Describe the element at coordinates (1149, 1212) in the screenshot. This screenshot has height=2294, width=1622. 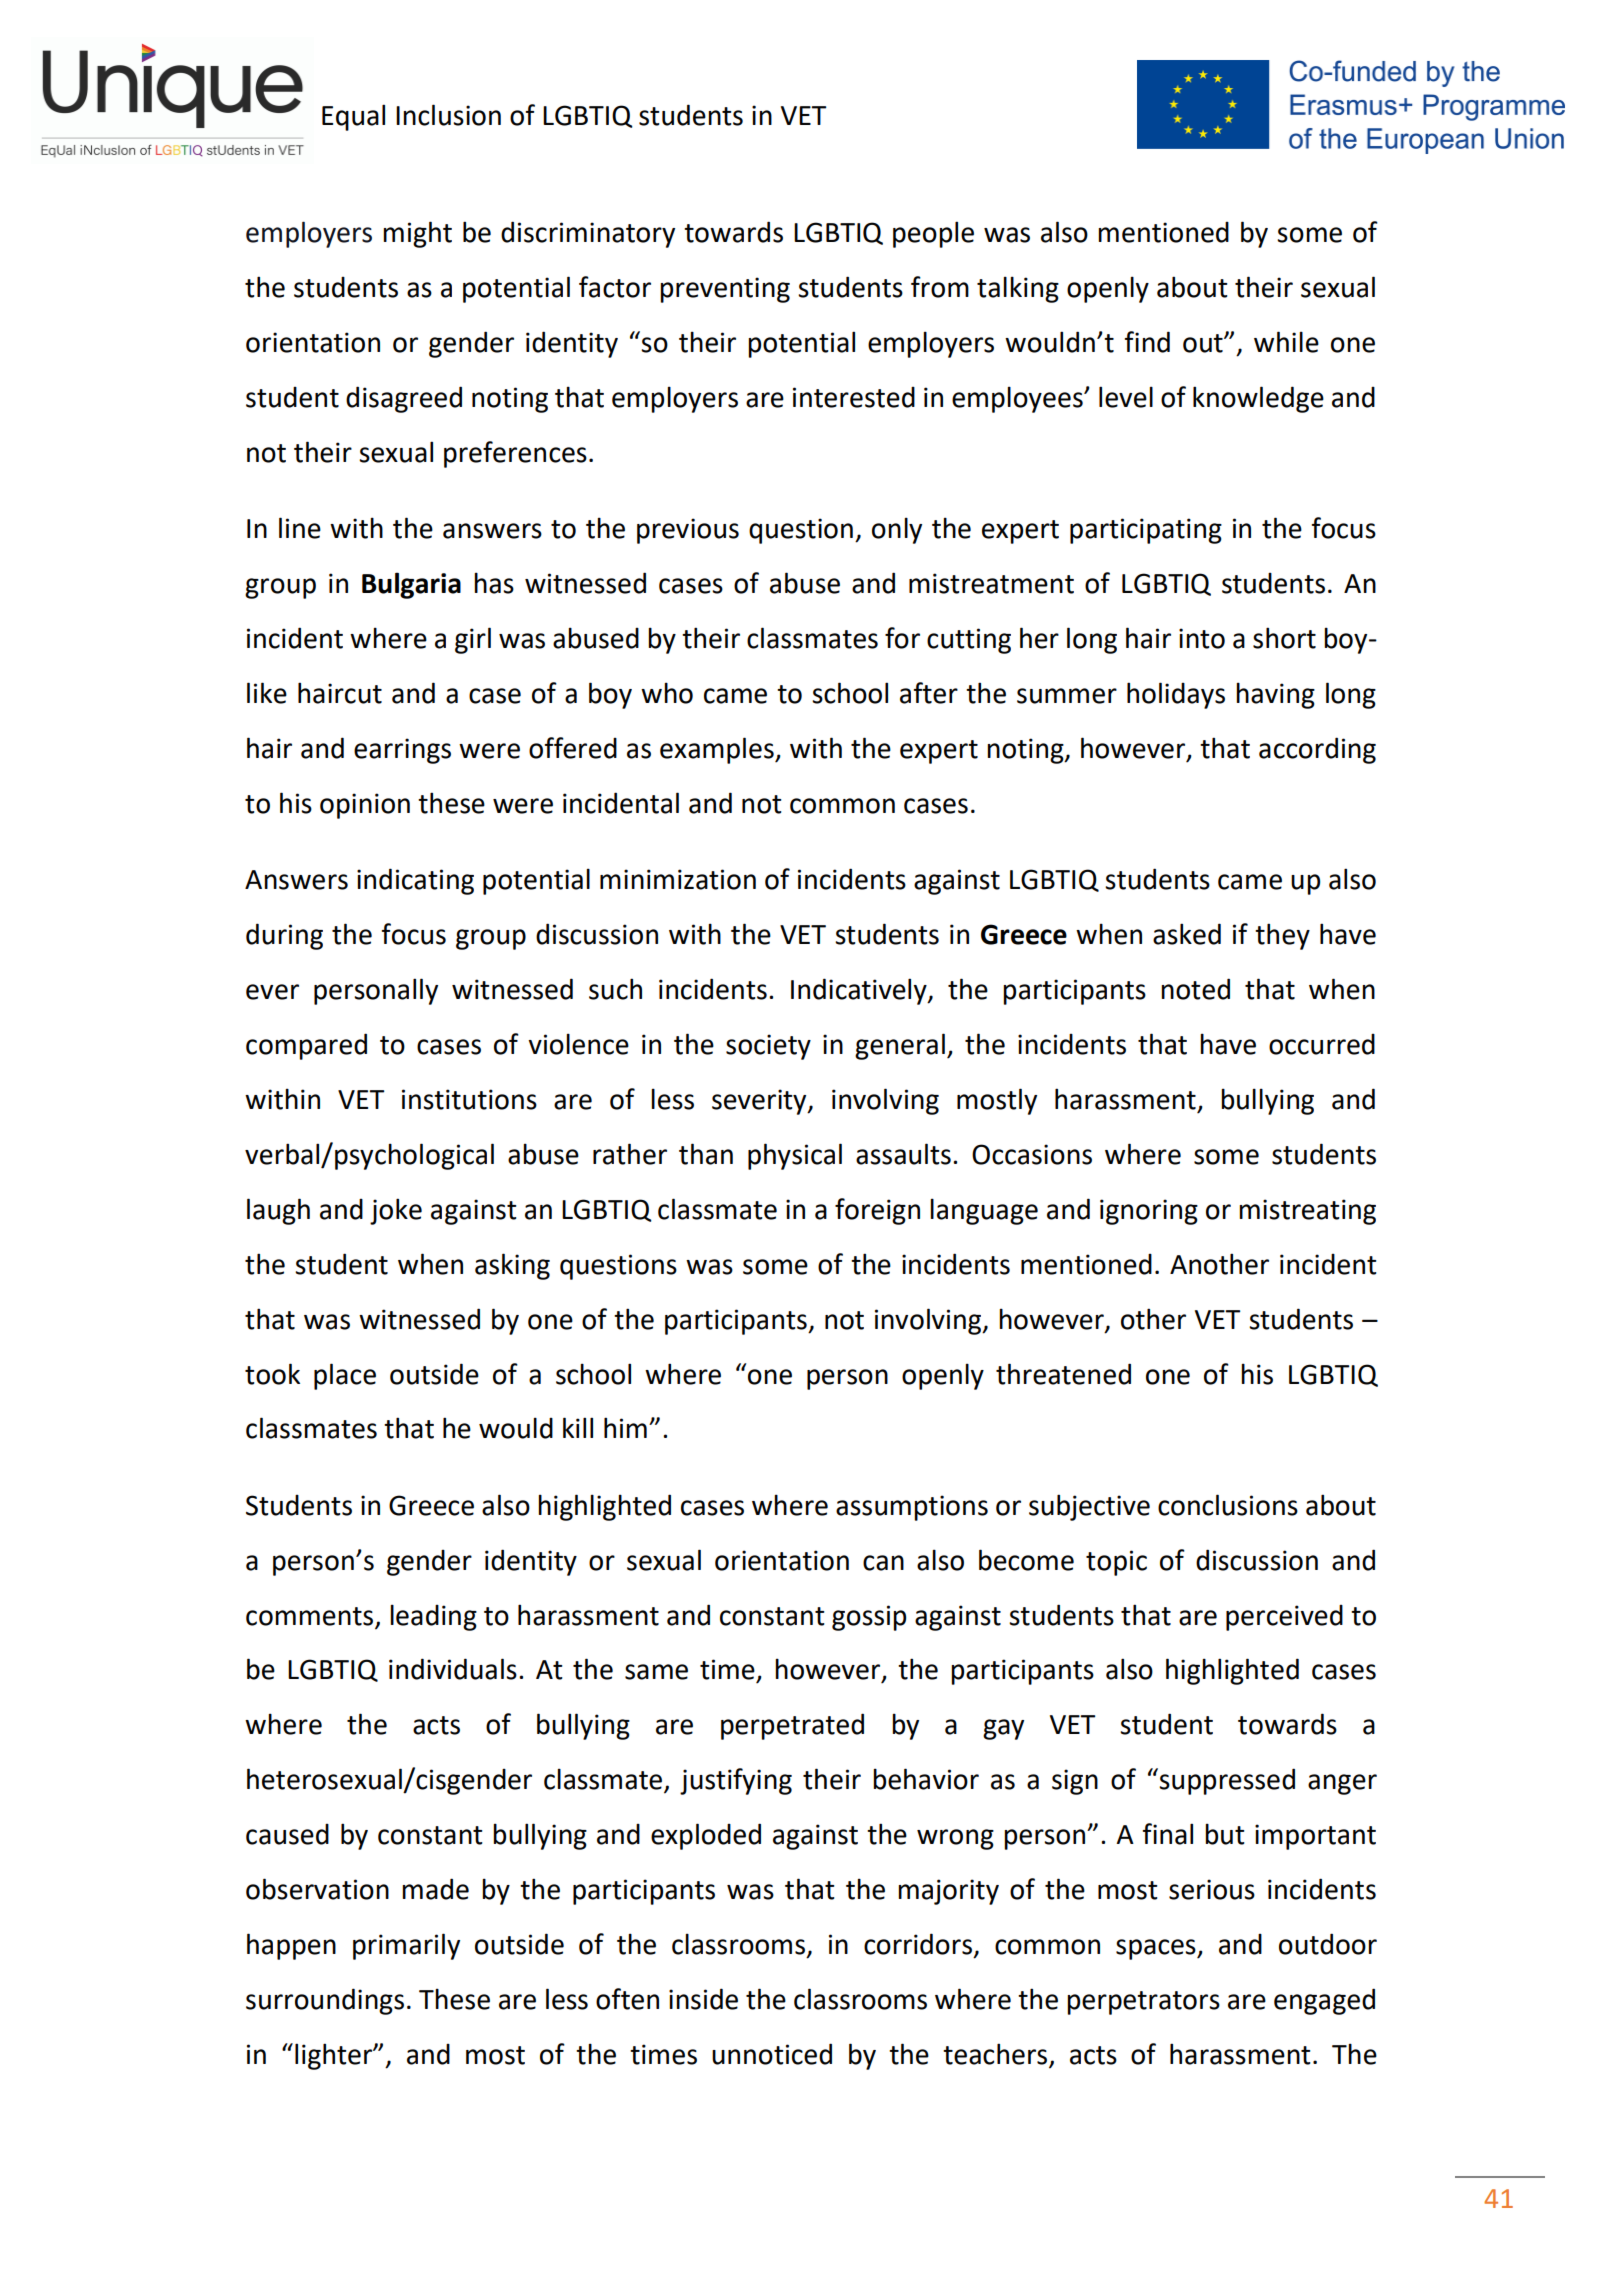
I see `ignoring` at that location.
